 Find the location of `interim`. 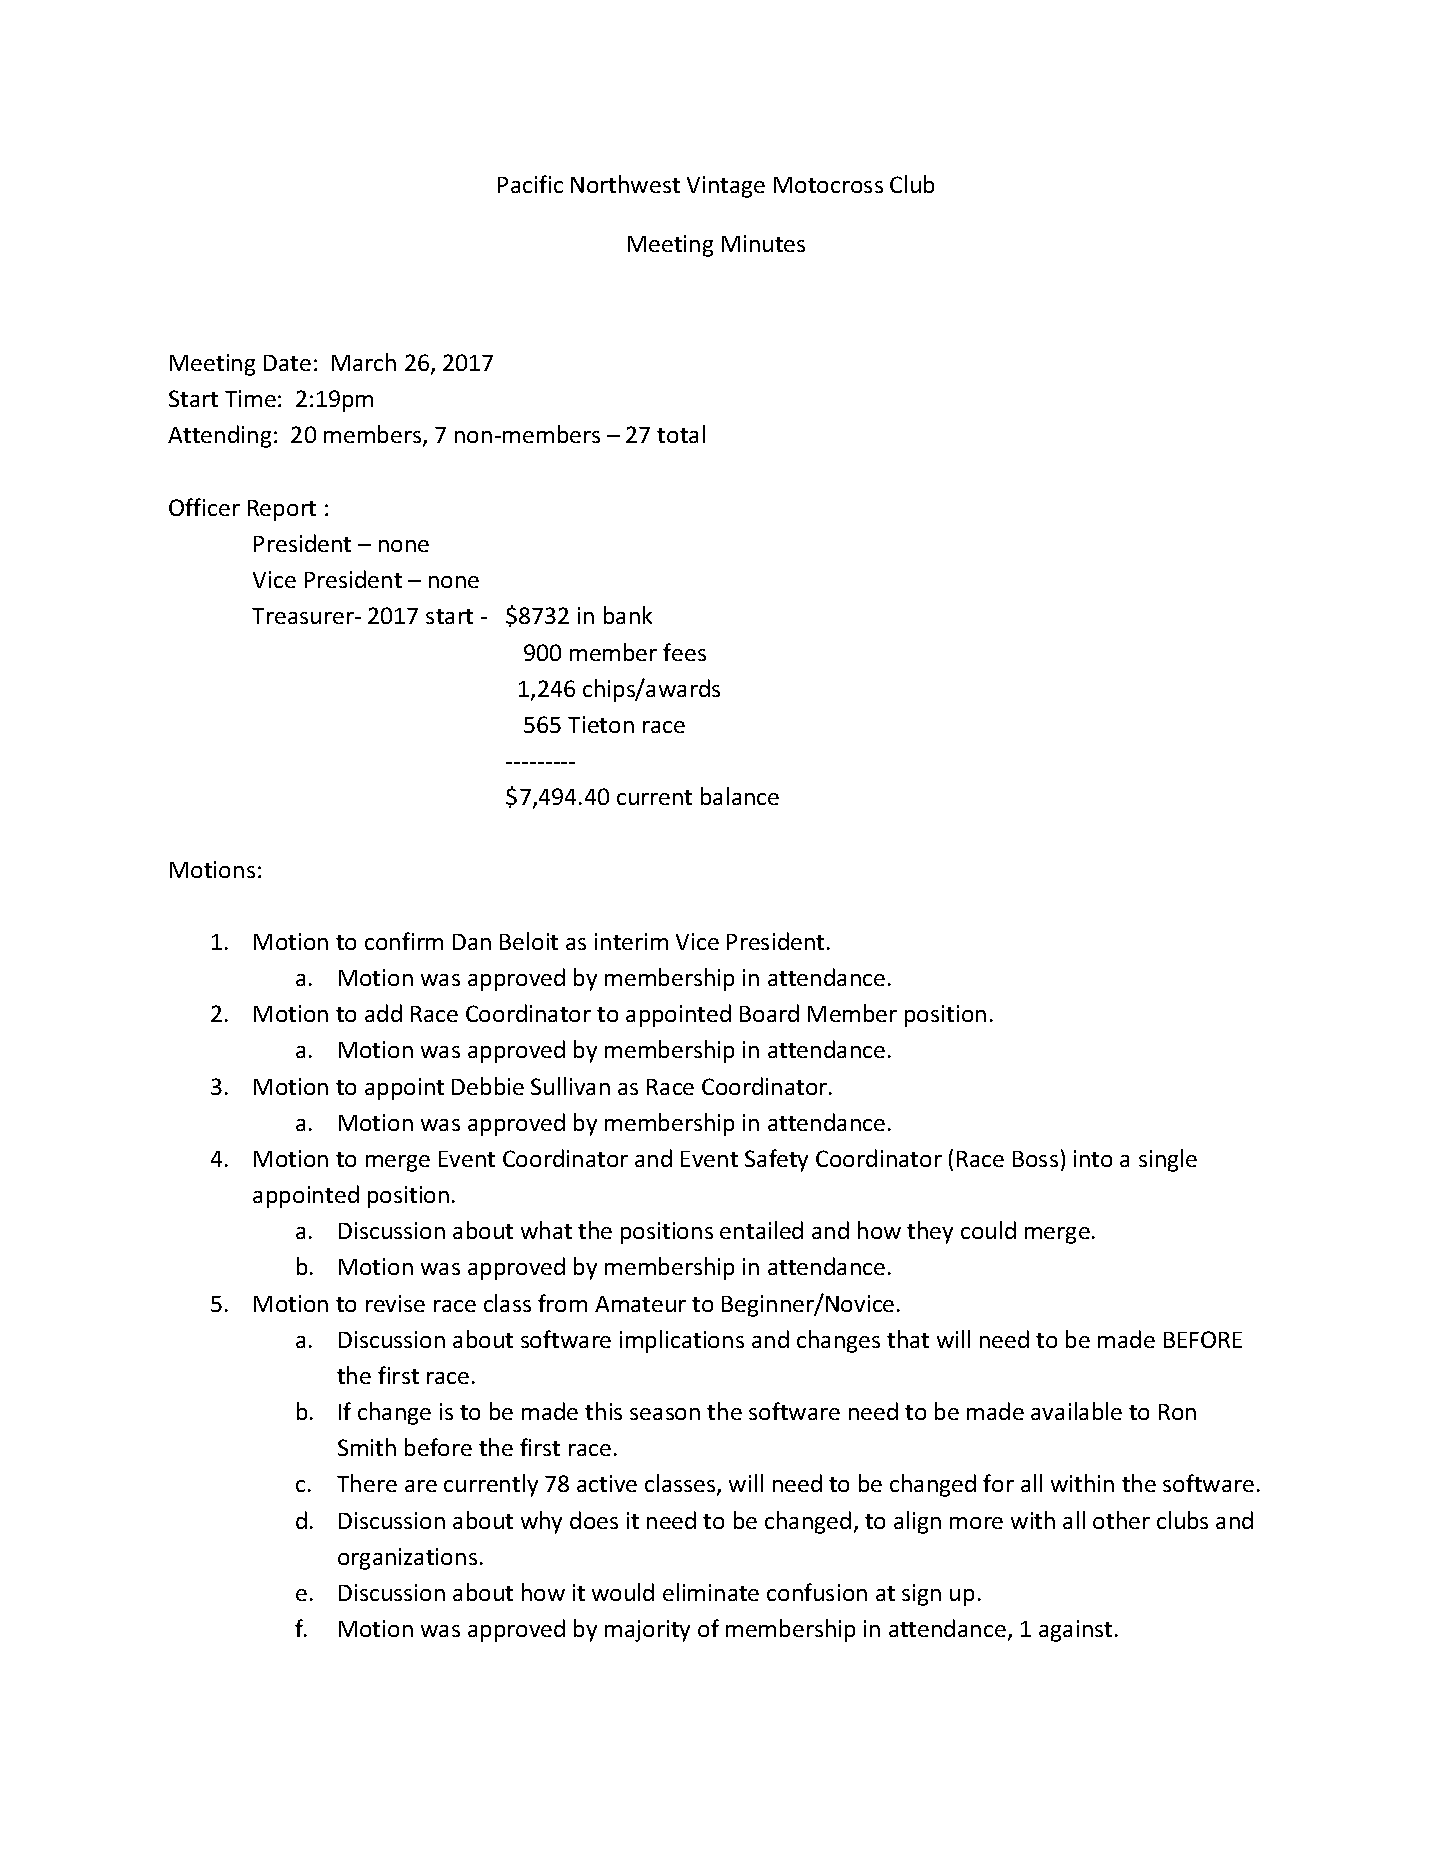

interim is located at coordinates (631, 941).
